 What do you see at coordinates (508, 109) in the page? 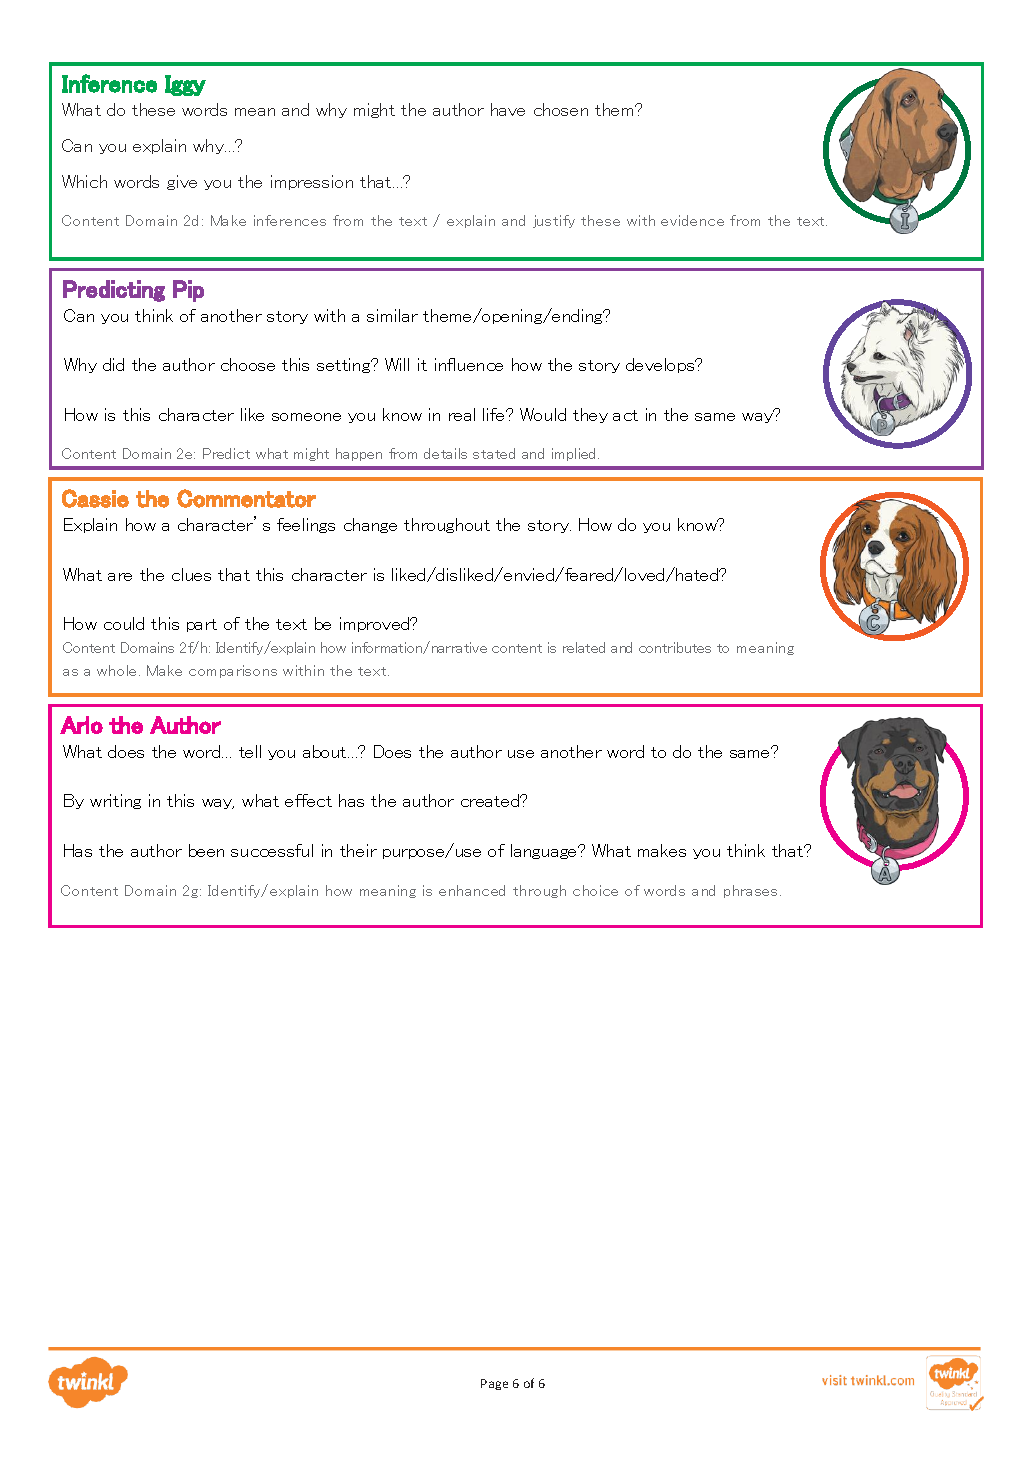
I see `have` at bounding box center [508, 109].
